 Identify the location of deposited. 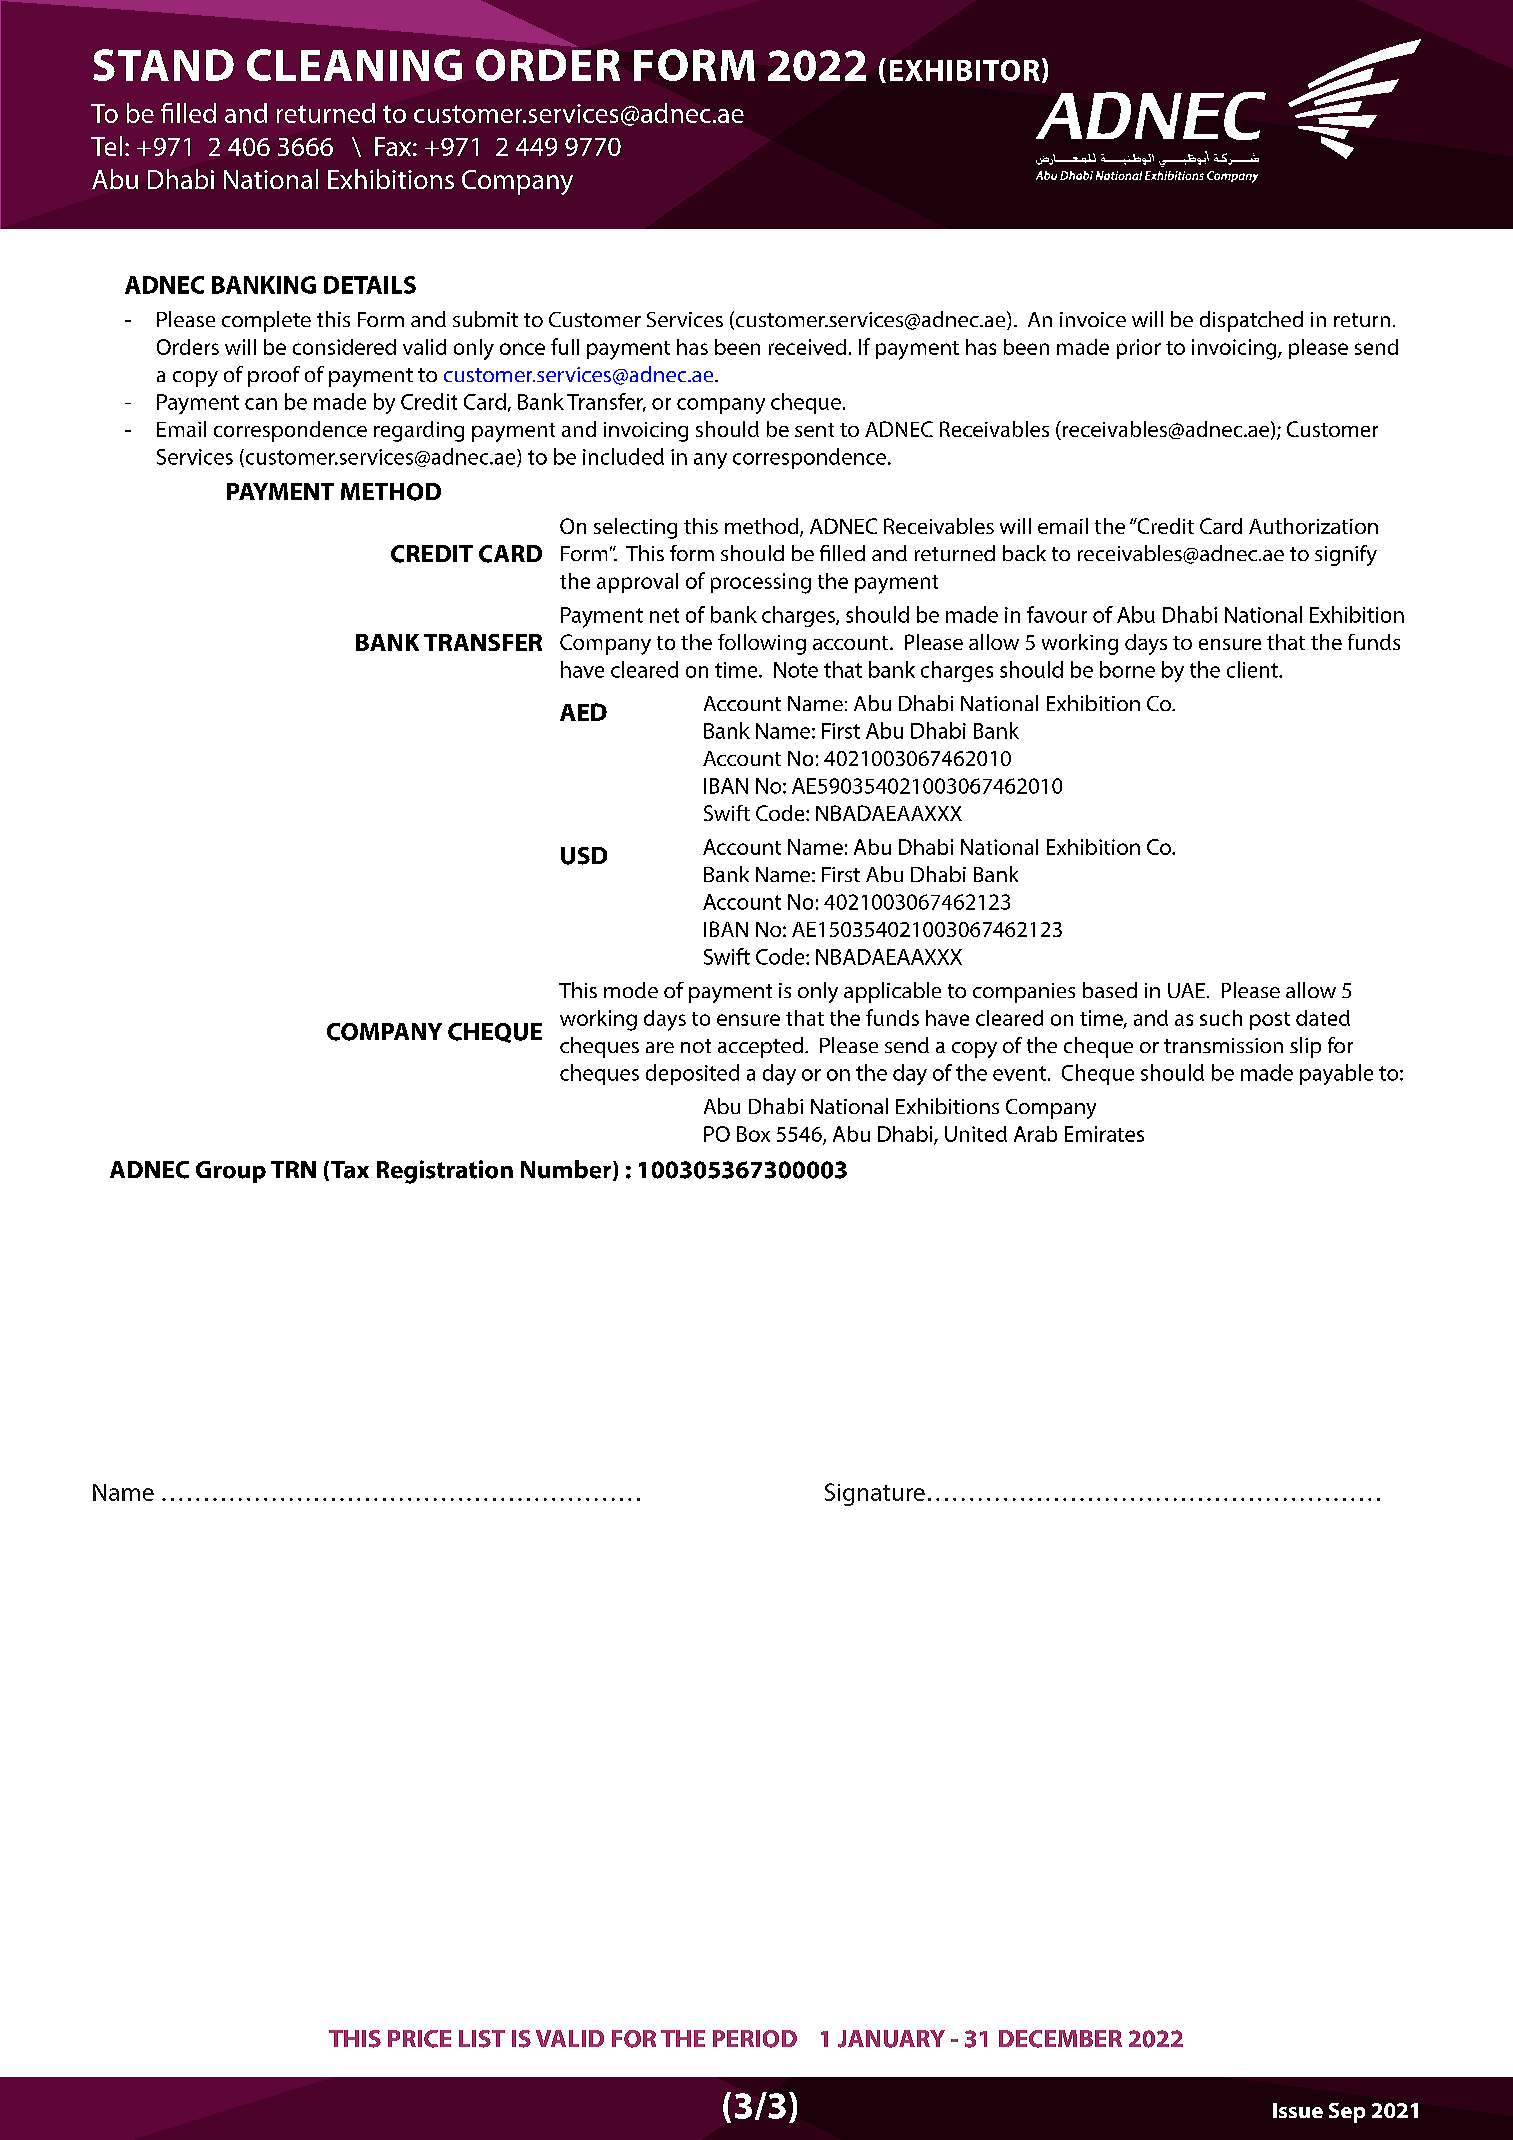
(692, 1074).
